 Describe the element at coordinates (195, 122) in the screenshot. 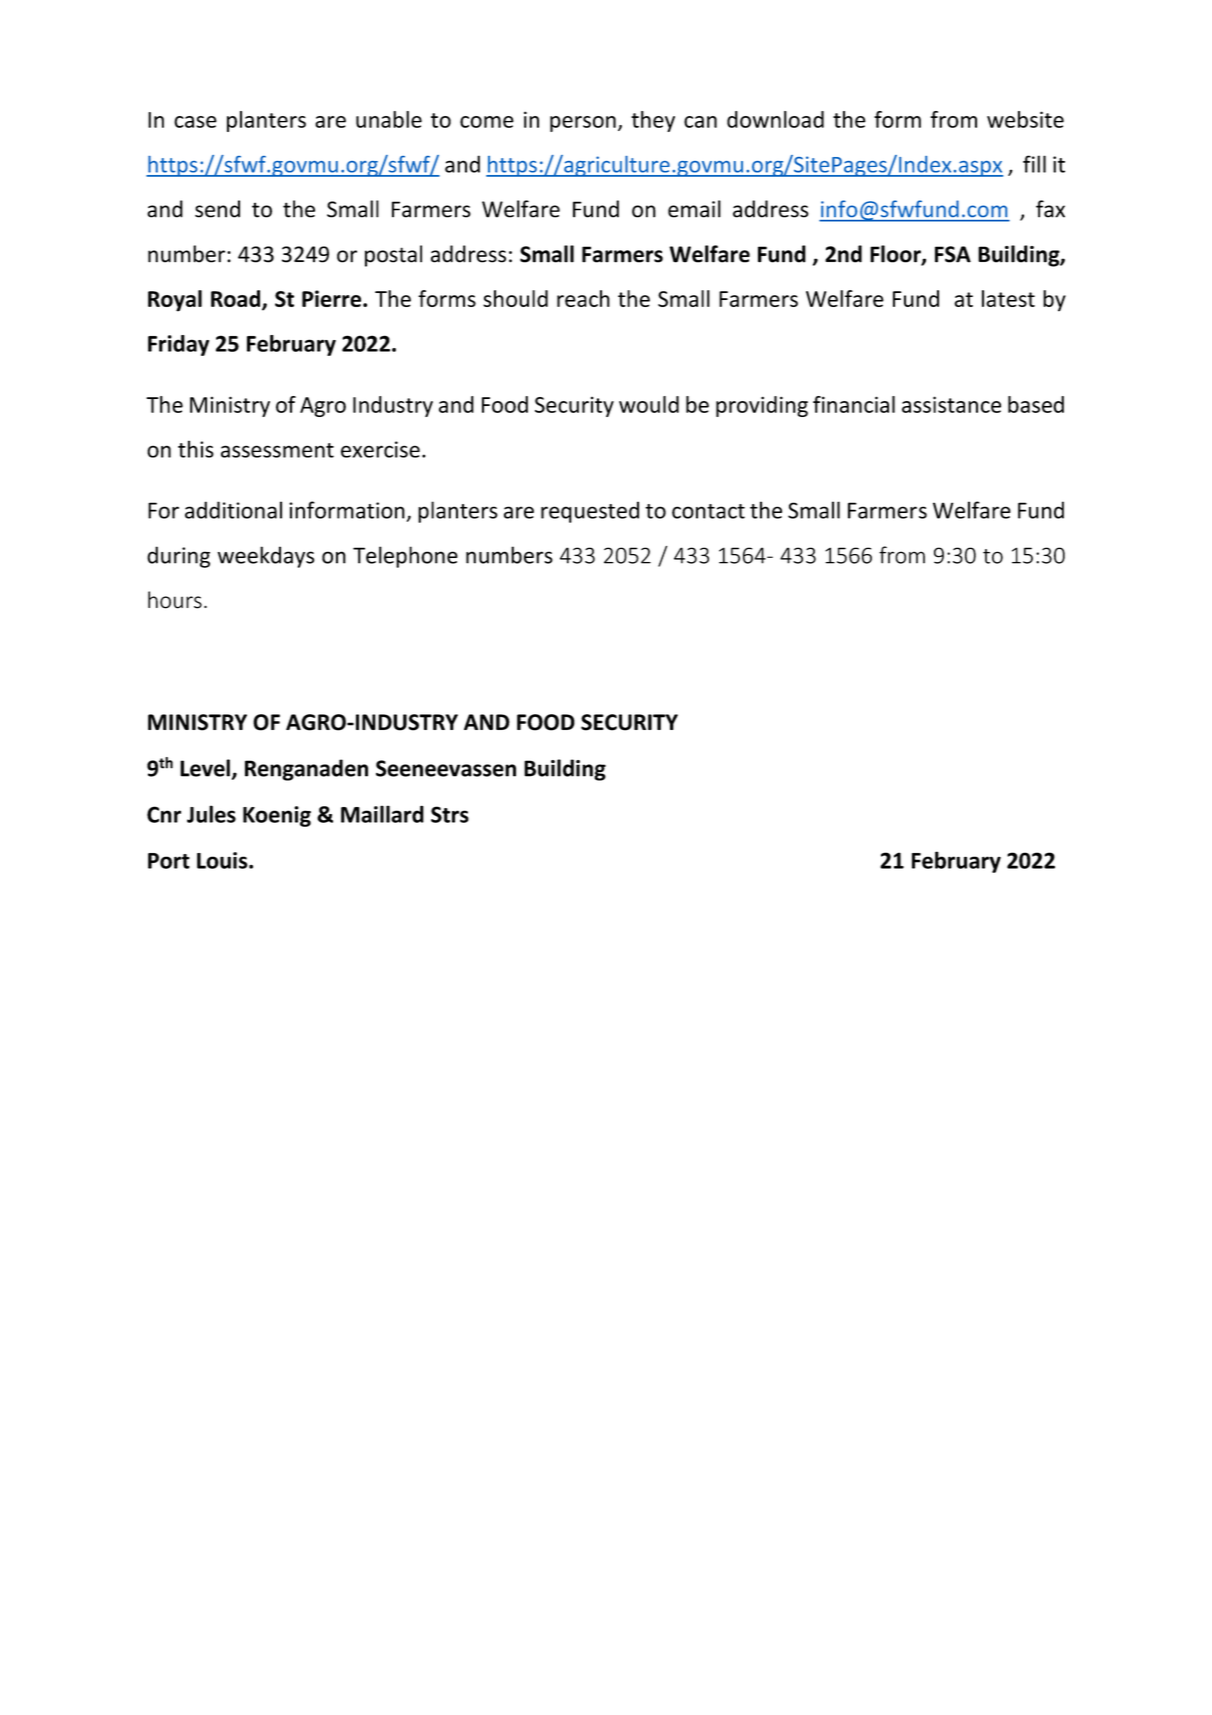

I see `case` at that location.
